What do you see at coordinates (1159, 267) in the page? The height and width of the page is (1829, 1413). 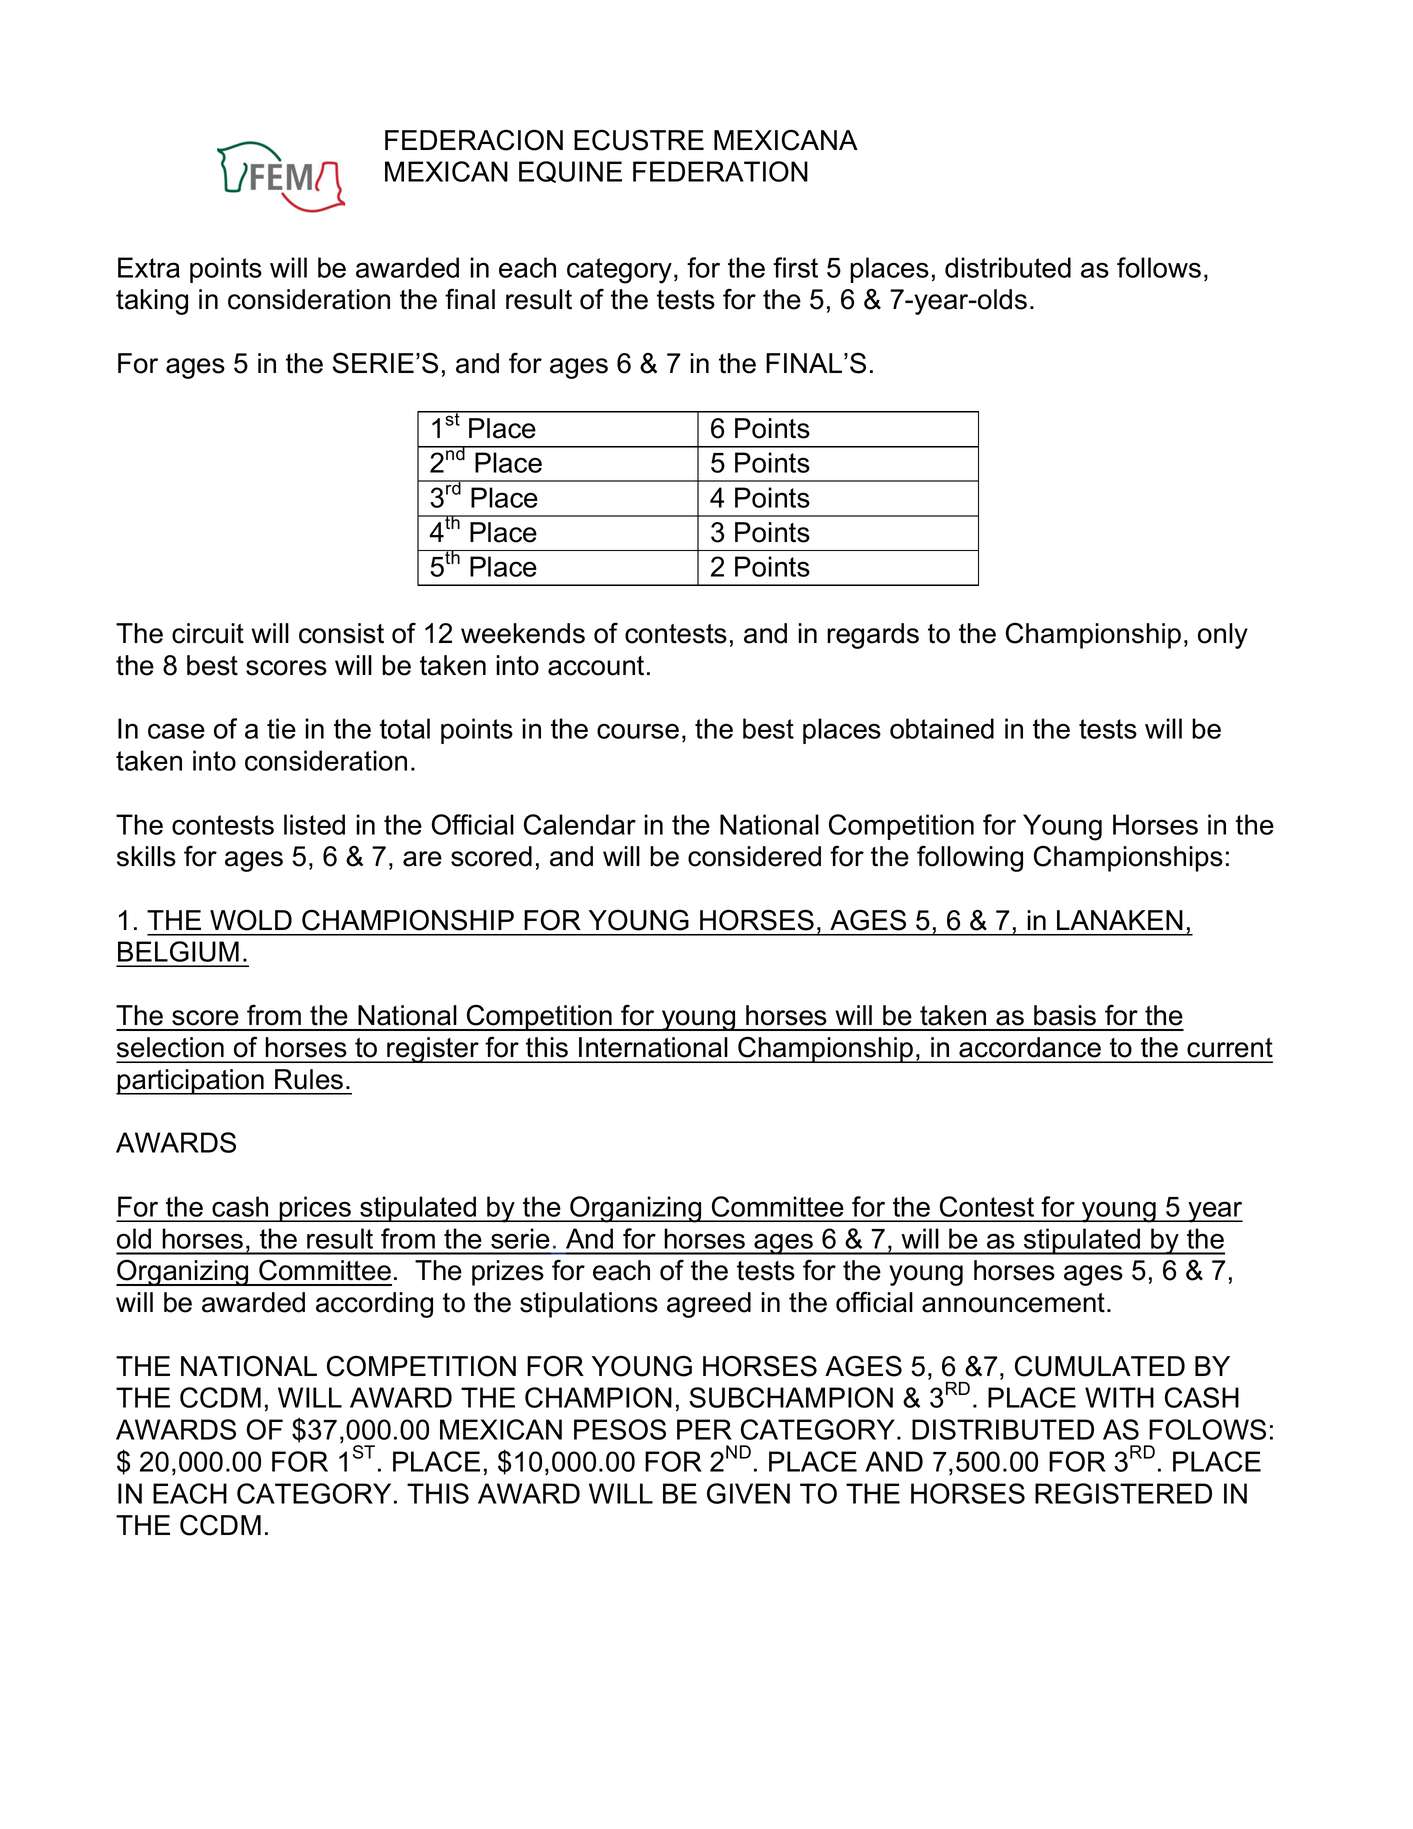 I see `follows` at bounding box center [1159, 267].
